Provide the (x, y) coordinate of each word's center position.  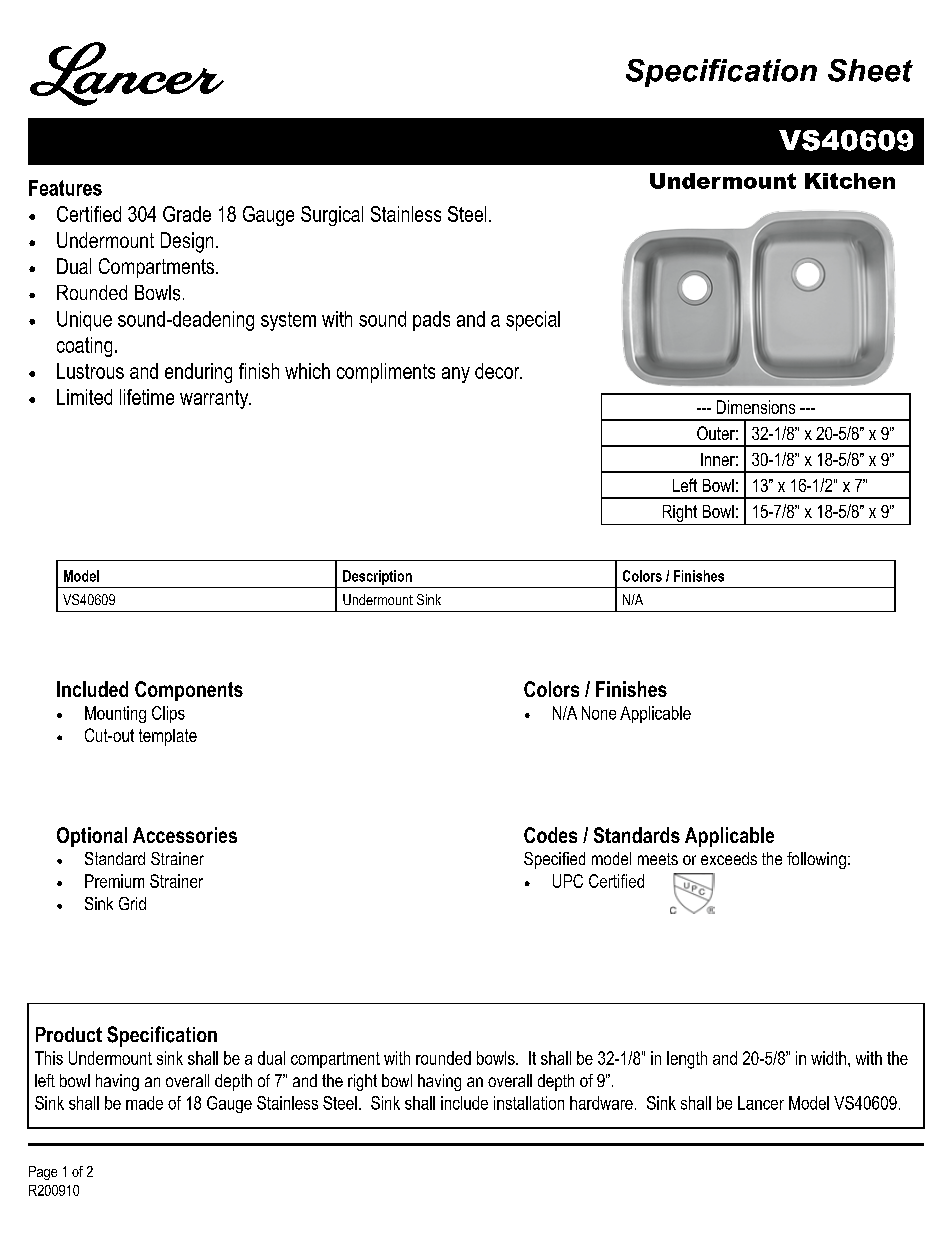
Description (377, 577)
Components (189, 691)
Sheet (870, 70)
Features (65, 188)
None (599, 713)
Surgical (332, 216)
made (144, 1103)
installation (529, 1103)
